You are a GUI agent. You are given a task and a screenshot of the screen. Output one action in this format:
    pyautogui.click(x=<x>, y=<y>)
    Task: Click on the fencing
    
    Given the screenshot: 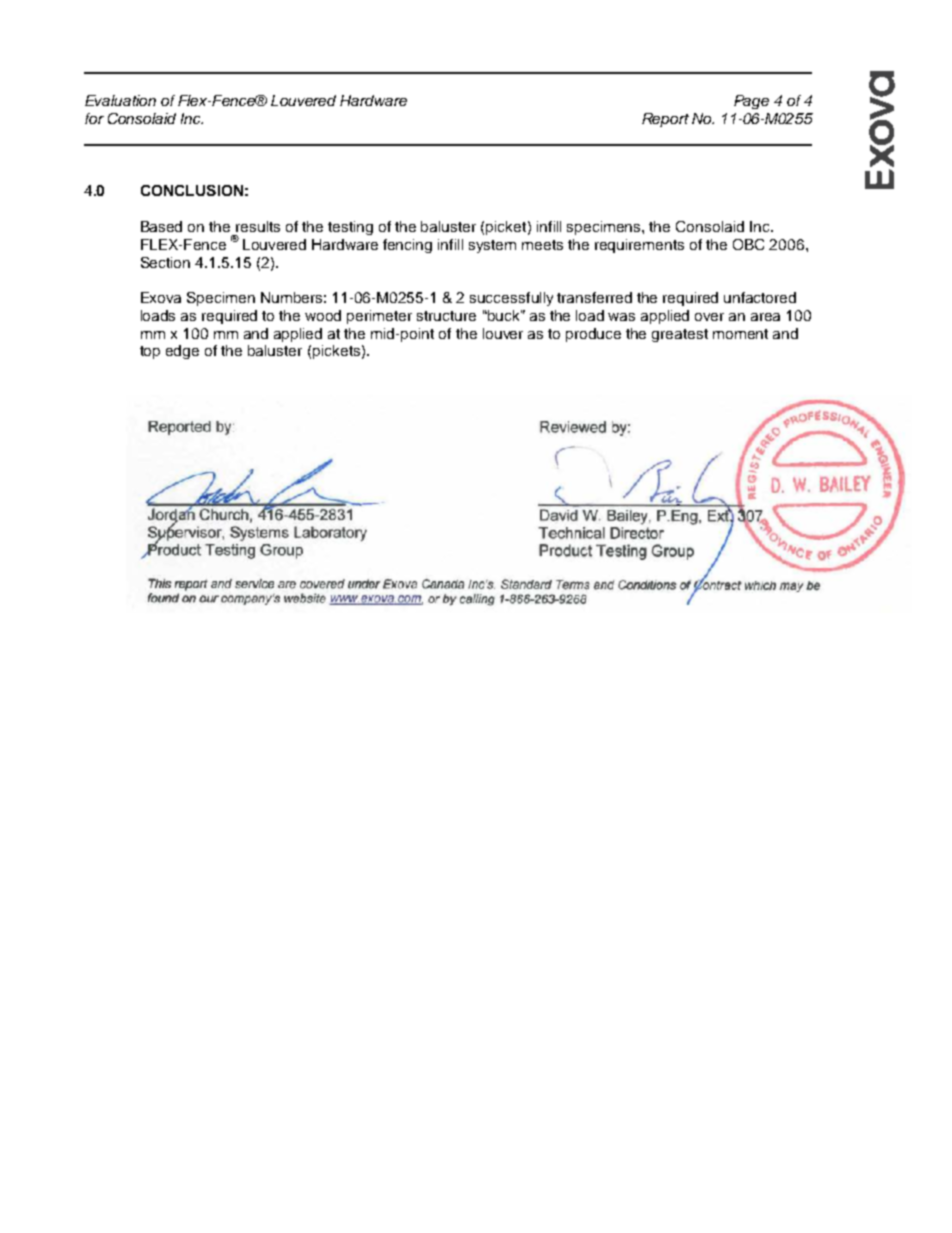 What is the action you would take?
    pyautogui.click(x=407, y=246)
